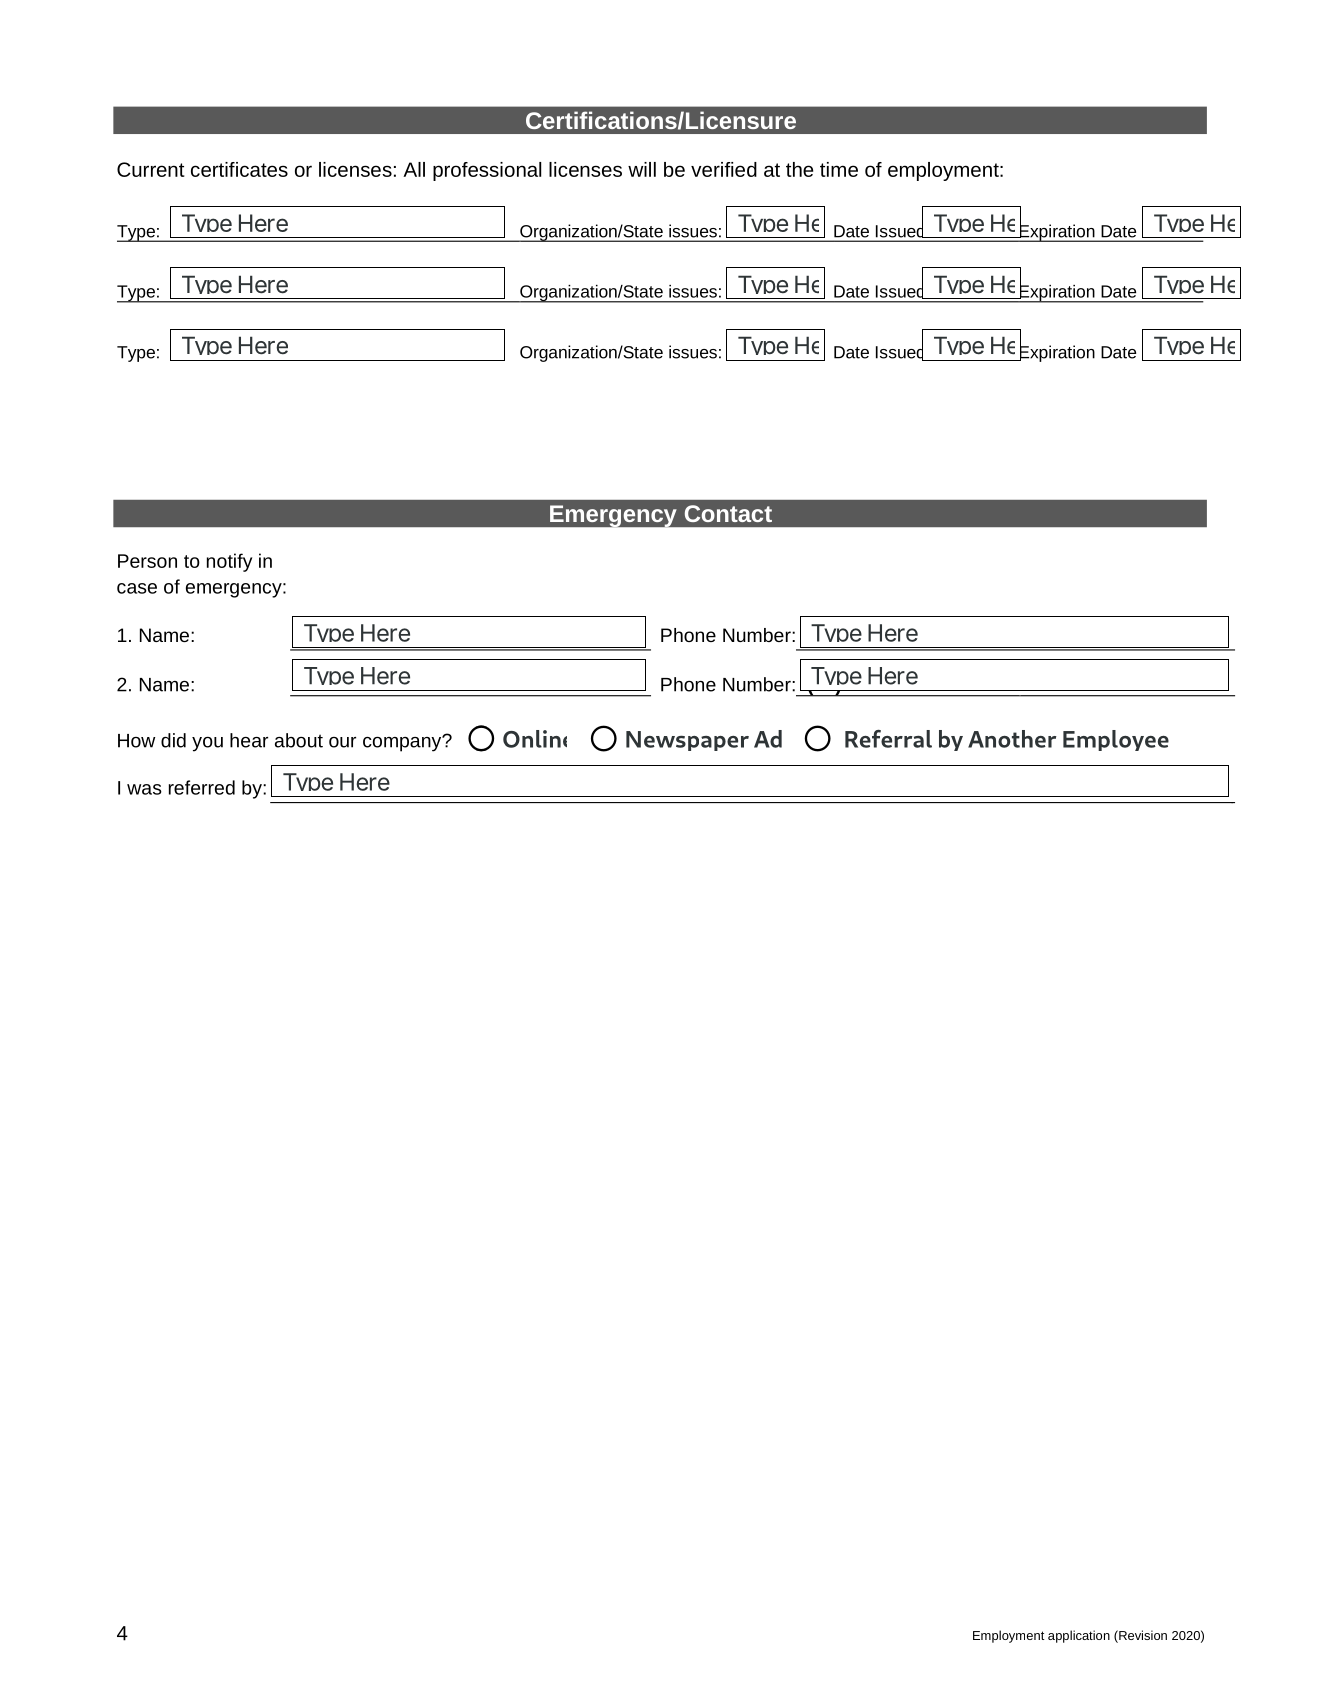 The height and width of the page is (1708, 1320). What do you see at coordinates (202, 787) in the page?
I see `referred` at bounding box center [202, 787].
